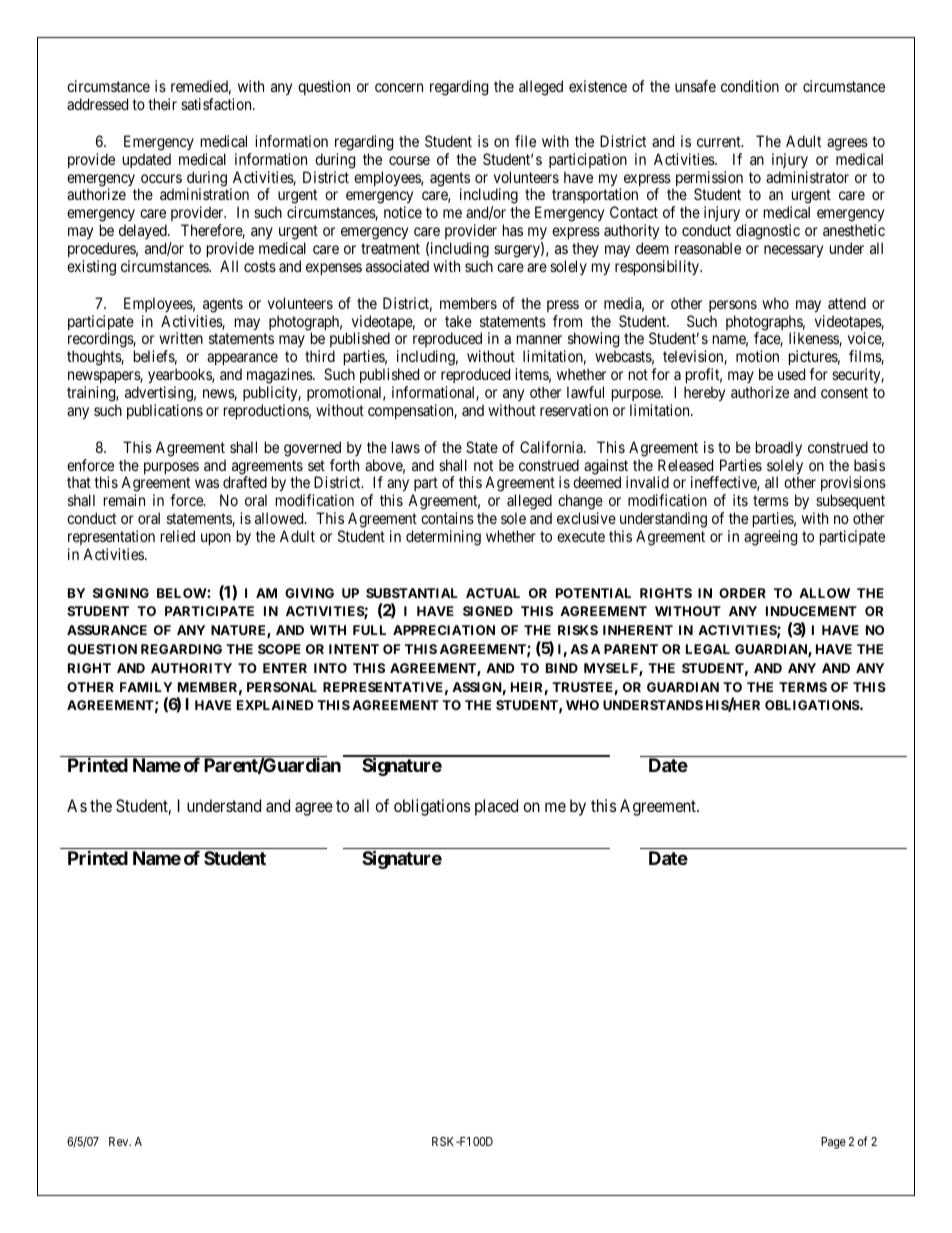 The width and height of the screenshot is (952, 1233). Describe the element at coordinates (242, 361) in the screenshot. I see `appearance` at that location.
